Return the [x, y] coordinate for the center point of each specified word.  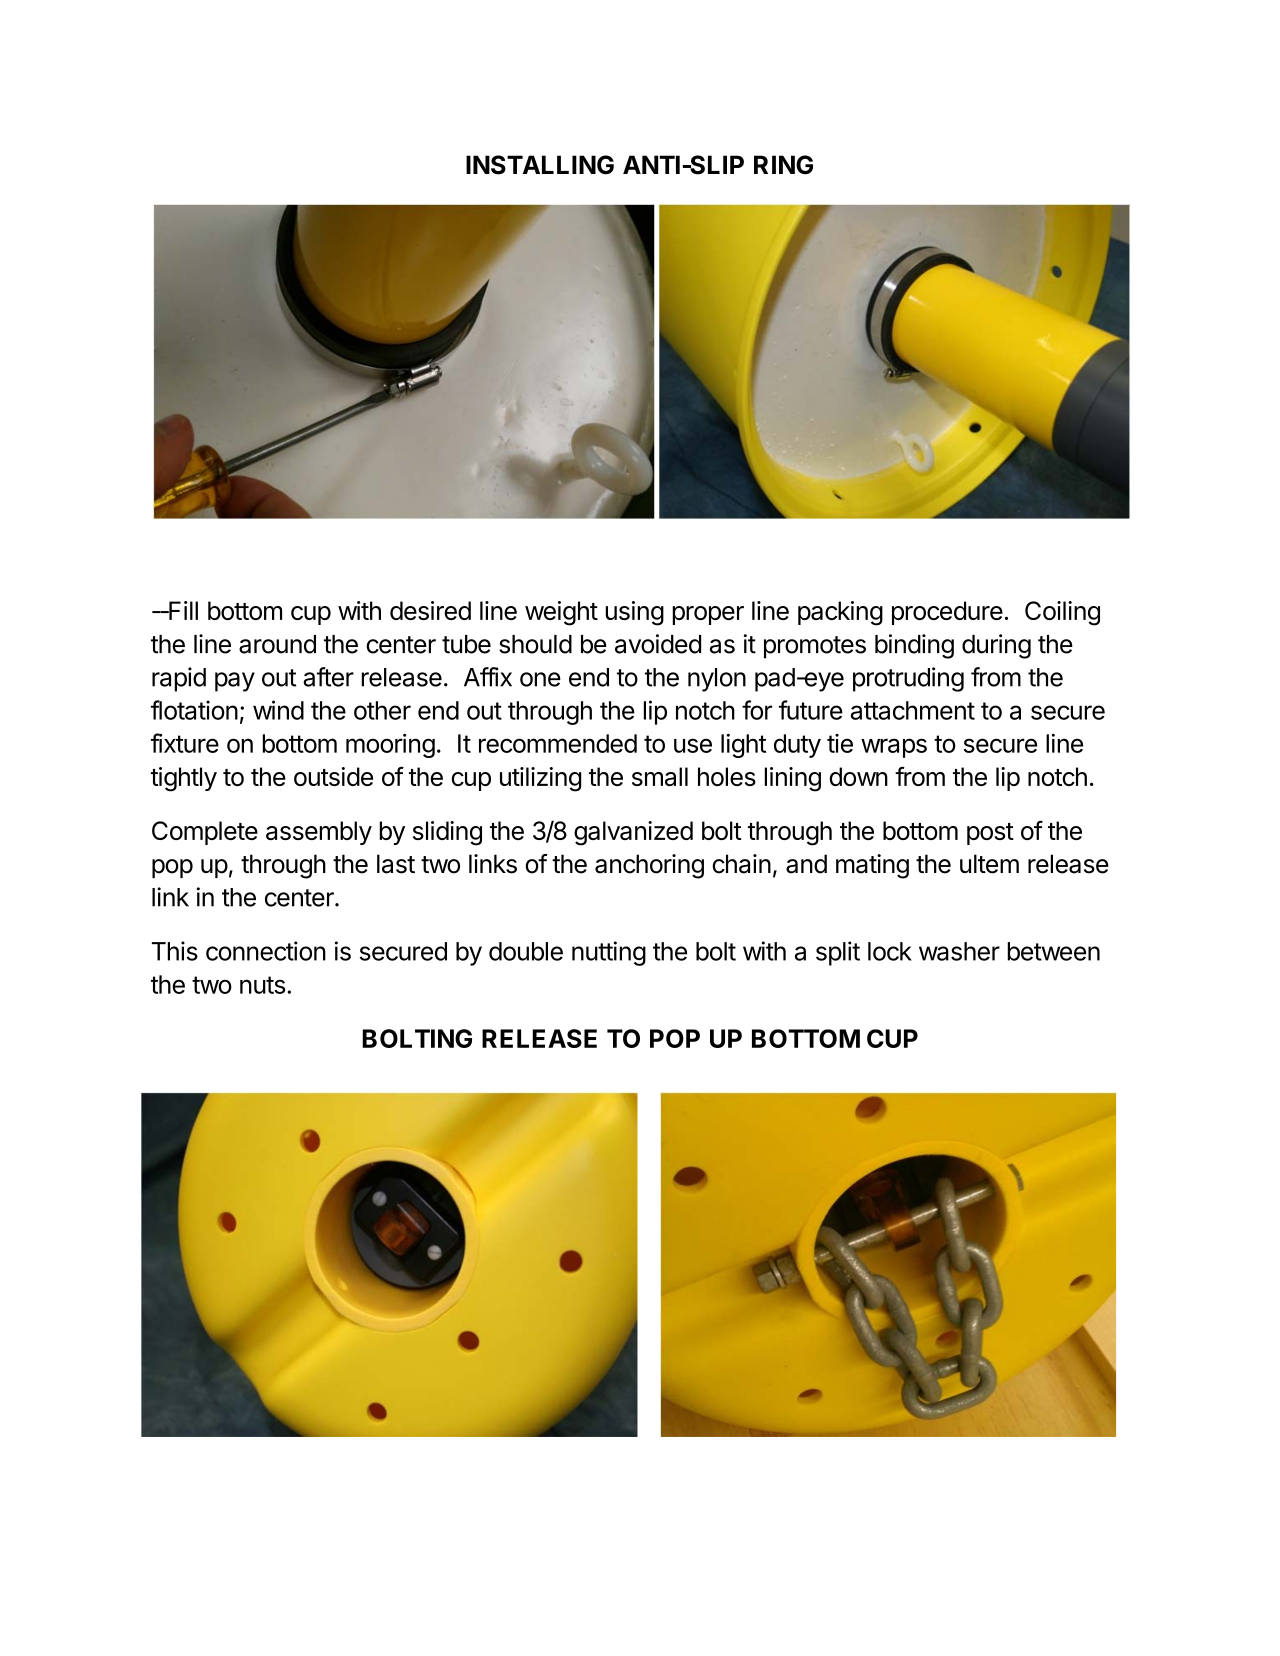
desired [430, 610]
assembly [319, 833]
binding [914, 646]
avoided [658, 644]
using [634, 613]
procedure [947, 613]
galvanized [633, 833]
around [277, 644]
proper [708, 615]
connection [266, 951]
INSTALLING [540, 165]
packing [840, 613]
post [990, 834]
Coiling [1062, 613]
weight [561, 613]
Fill [182, 610]
